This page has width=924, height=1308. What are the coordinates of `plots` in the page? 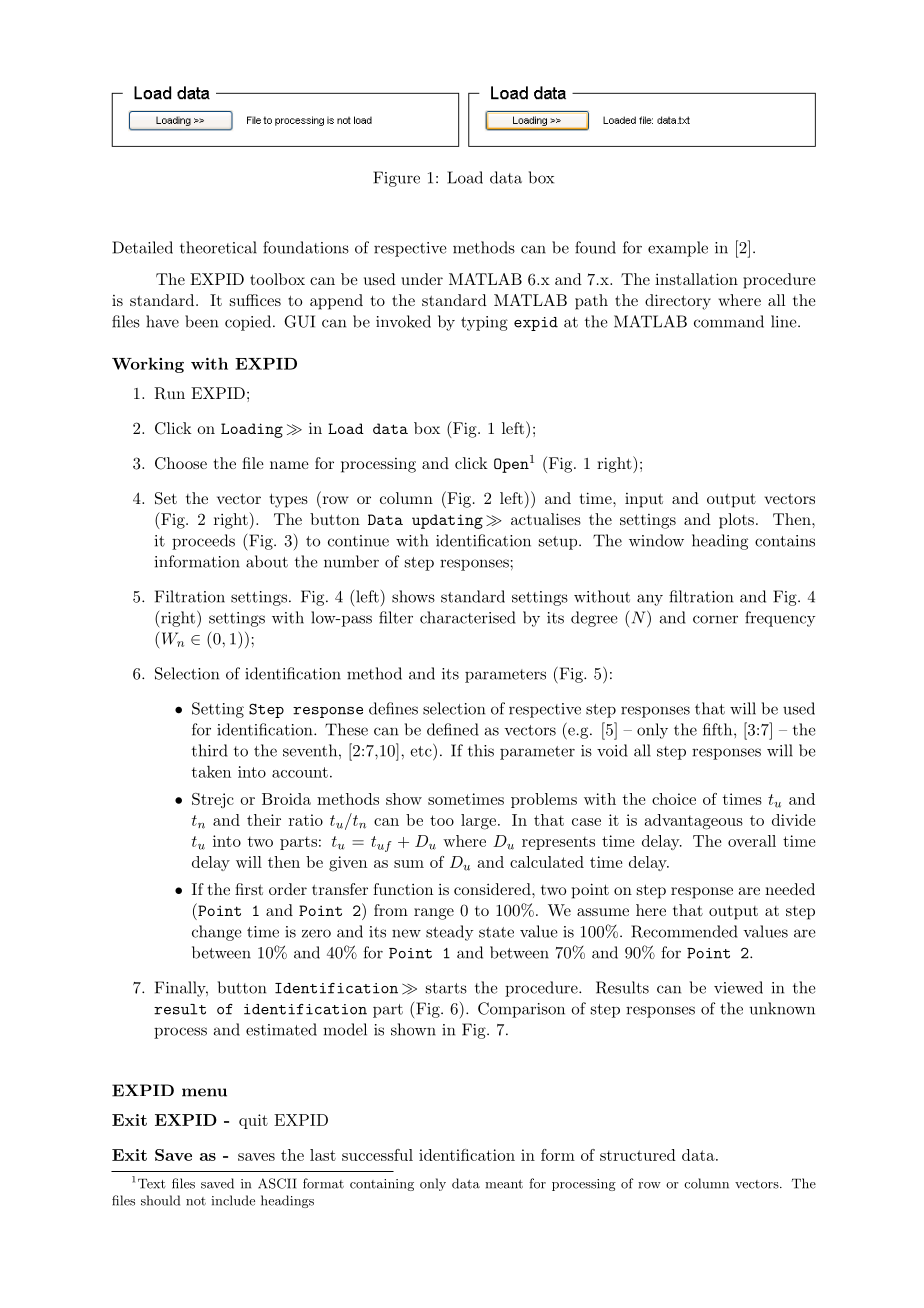 It's located at (736, 521).
